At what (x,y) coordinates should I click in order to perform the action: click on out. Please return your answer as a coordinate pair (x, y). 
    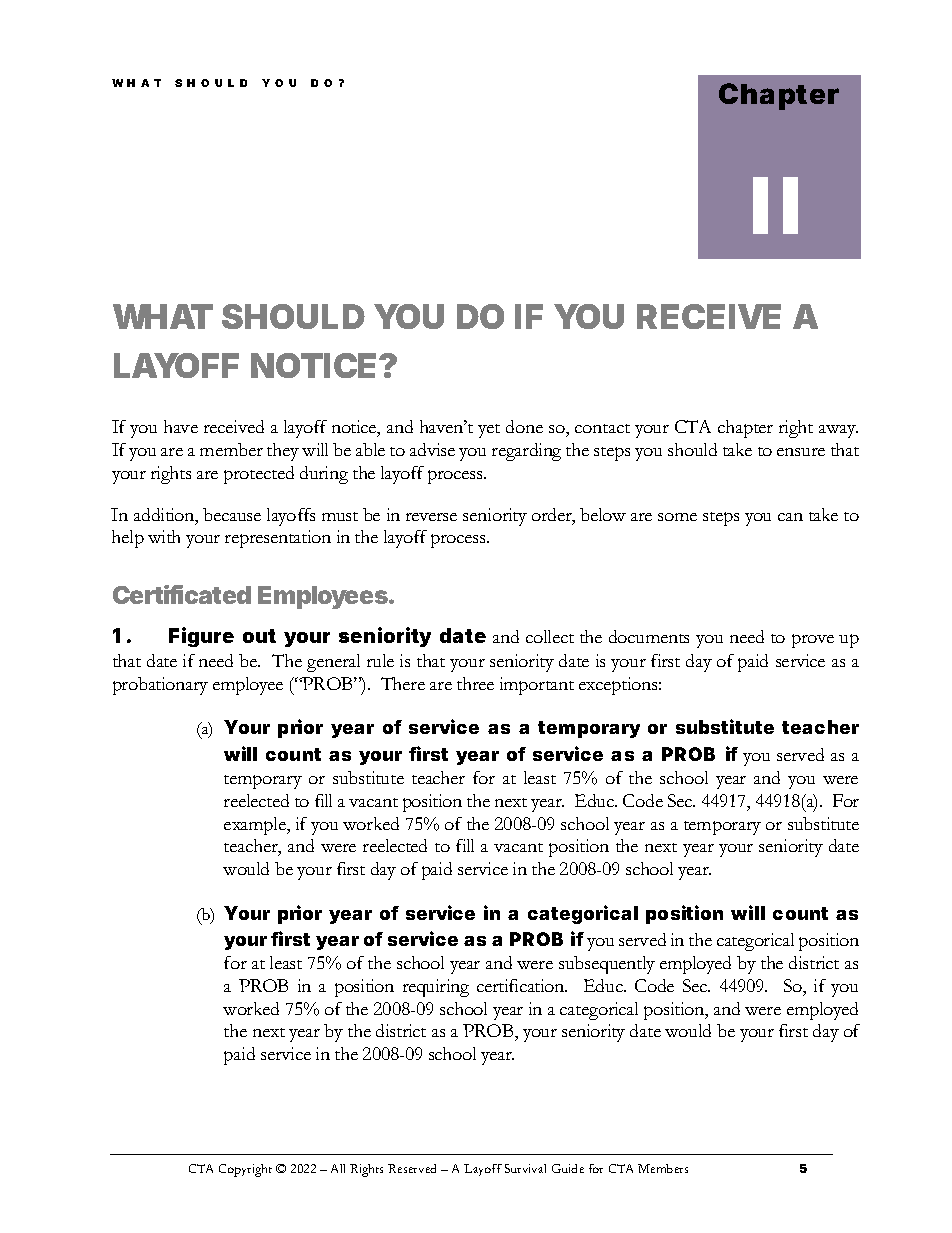
    Looking at the image, I should click on (259, 636).
